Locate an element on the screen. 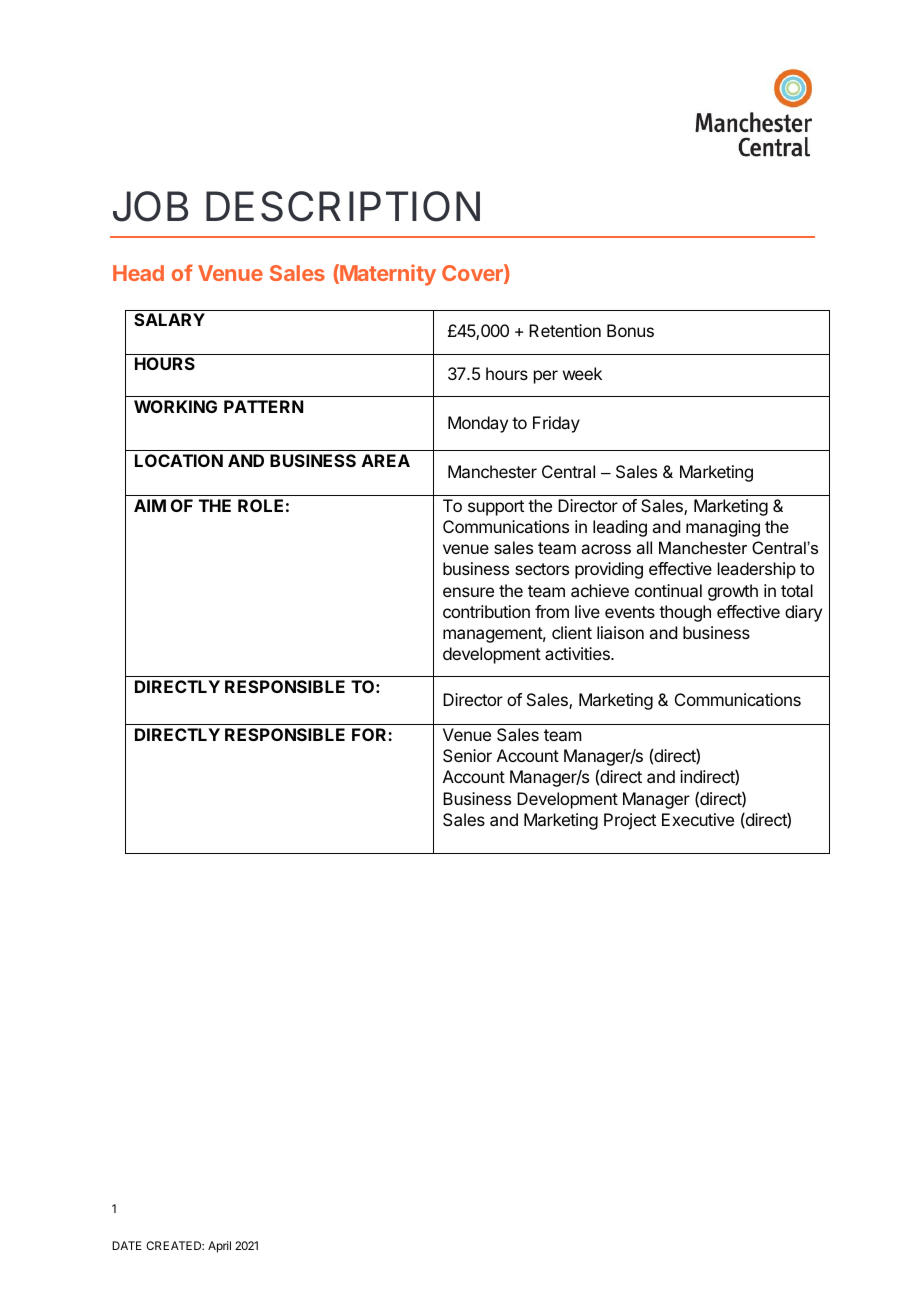 The width and height of the screenshot is (924, 1308). Bonus is located at coordinates (630, 330).
